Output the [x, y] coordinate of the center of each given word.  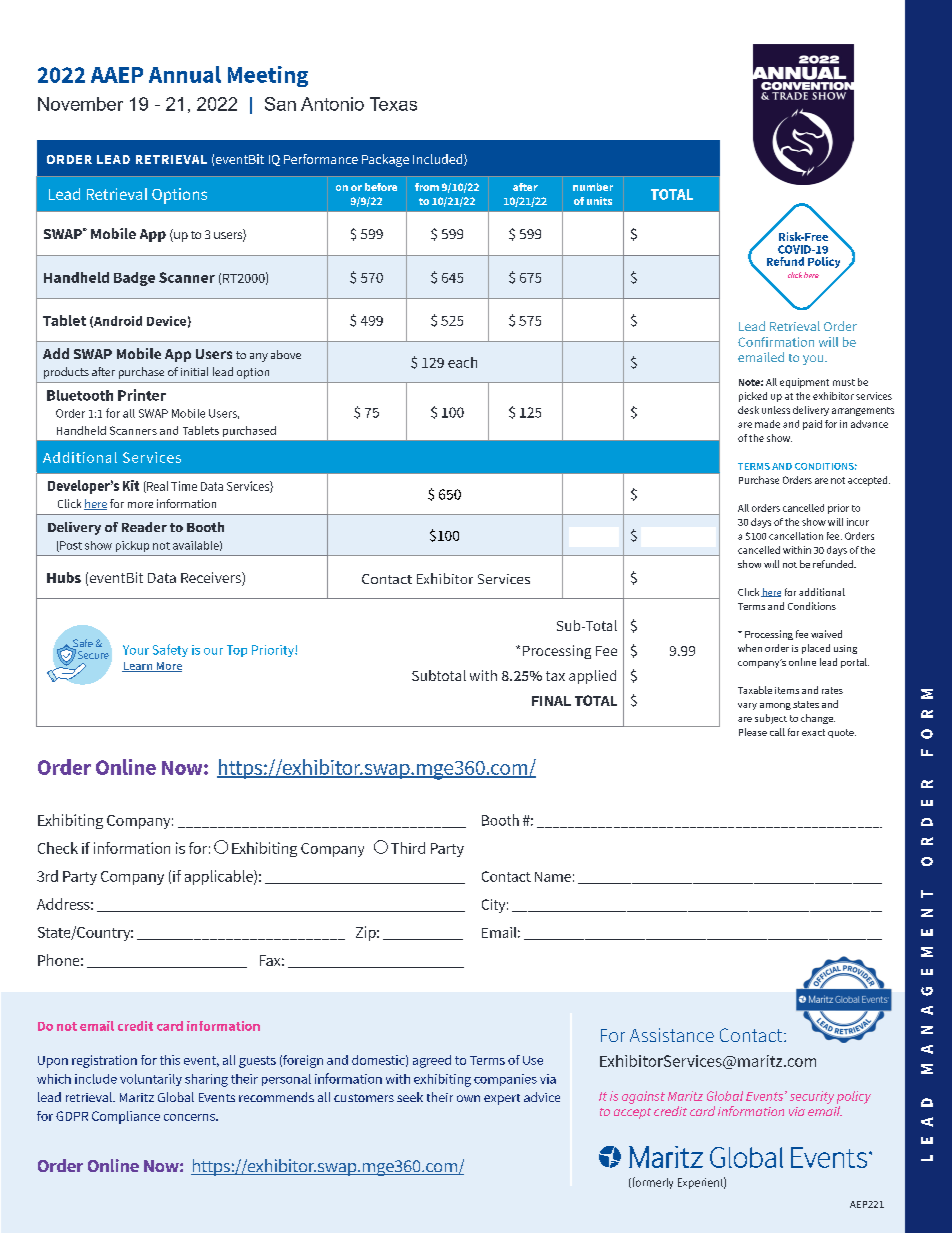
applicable [220, 877]
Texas [393, 104]
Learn [138, 667]
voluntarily [151, 1080]
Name [553, 877]
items [787, 690]
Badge [134, 279]
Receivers [212, 579]
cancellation [796, 536]
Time [184, 486]
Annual [185, 74]
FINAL [551, 701]
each [462, 362]
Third [408, 848]
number [593, 187]
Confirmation [776, 342]
